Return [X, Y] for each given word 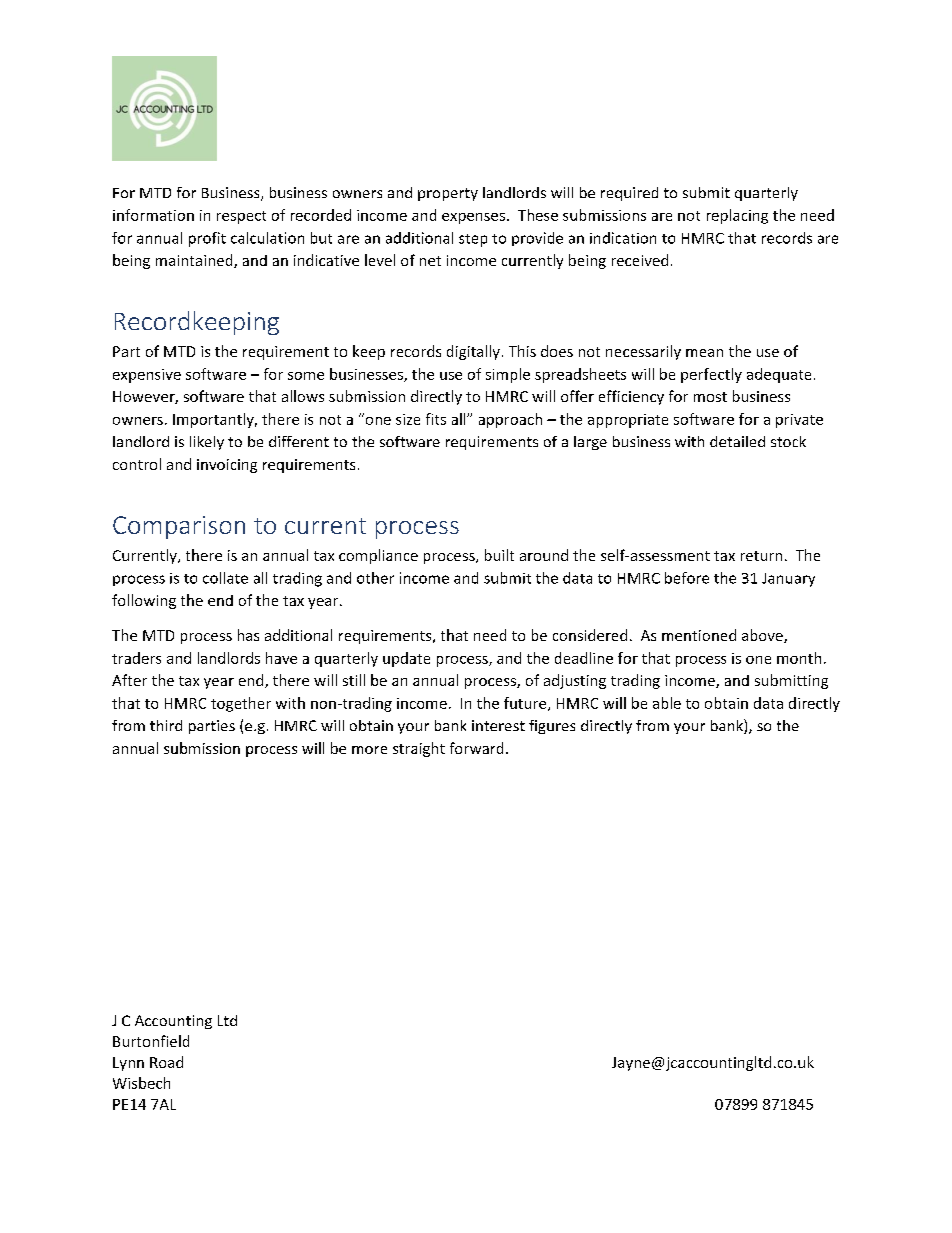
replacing [737, 216]
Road [166, 1062]
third [166, 725]
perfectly [711, 375]
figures [552, 727]
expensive [147, 376]
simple [508, 375]
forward [476, 748]
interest [498, 725]
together [241, 704]
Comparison [179, 527]
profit [207, 239]
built [499, 555]
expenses [473, 218]
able [667, 703]
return [761, 556]
